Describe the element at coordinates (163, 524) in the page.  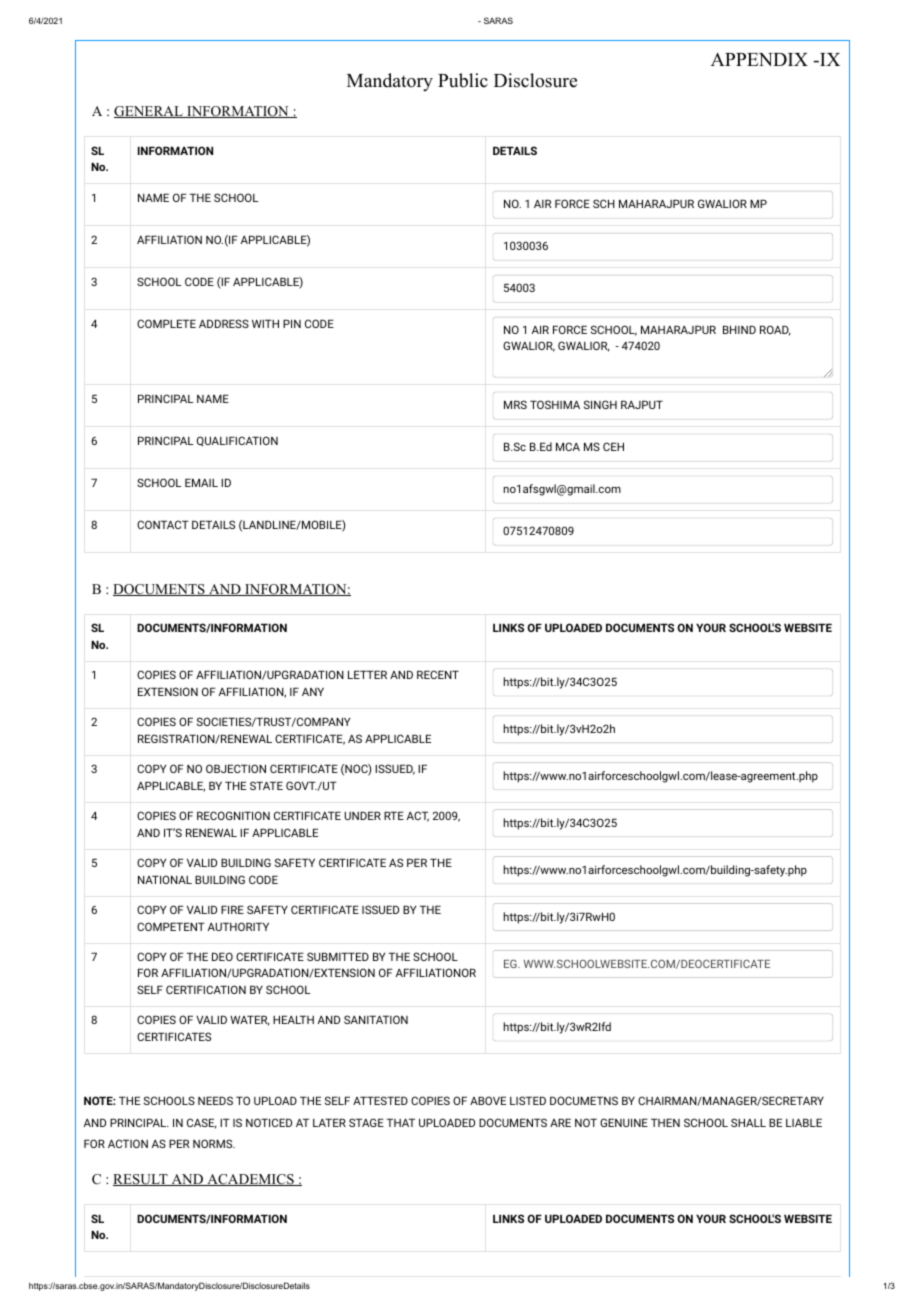
I see `CONTACT` at that location.
